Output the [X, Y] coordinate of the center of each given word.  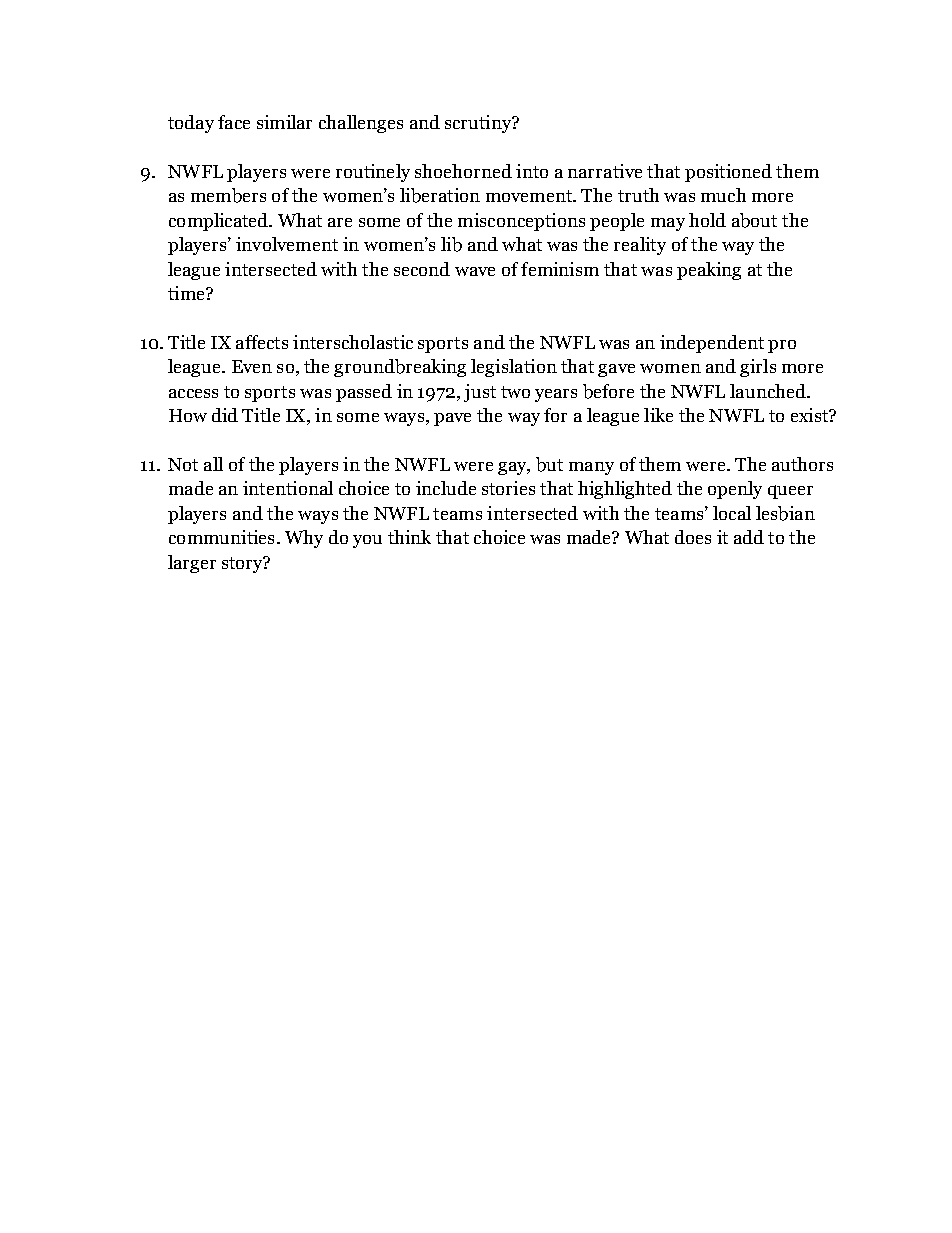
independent [712, 344]
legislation [514, 368]
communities [221, 537]
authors [802, 464]
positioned [728, 173]
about [754, 220]
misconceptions [521, 222]
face [234, 122]
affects [262, 342]
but [549, 464]
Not [183, 464]
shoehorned [463, 171]
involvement [287, 244]
